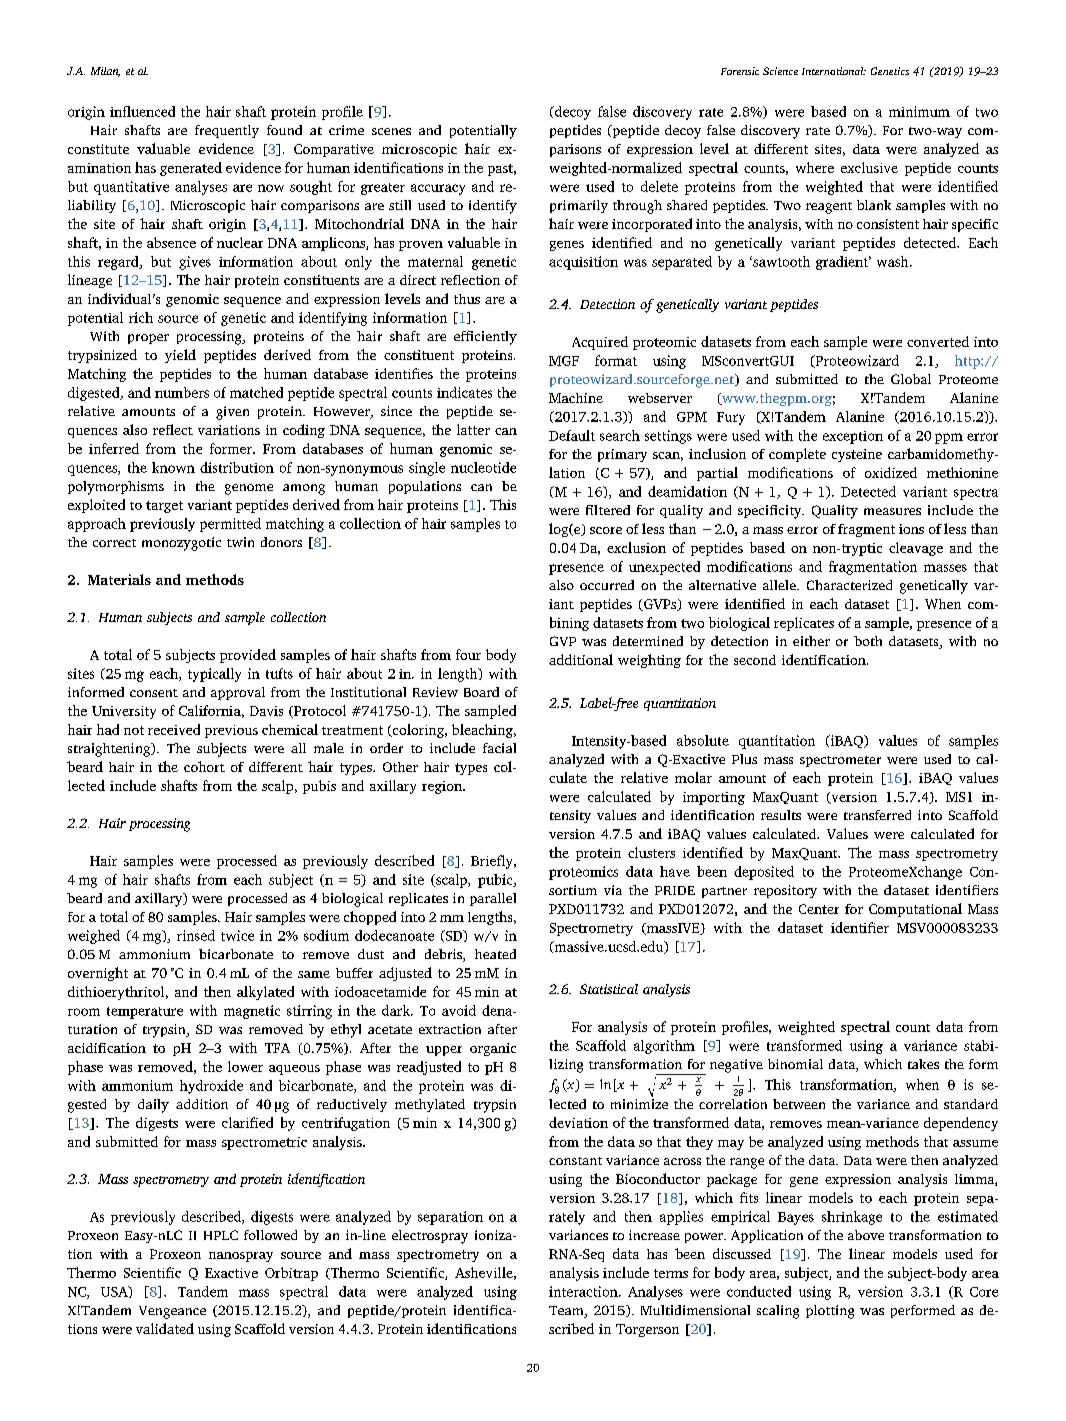 The width and height of the screenshot is (1066, 1421). What do you see at coordinates (481, 692) in the screenshot?
I see `Board` at bounding box center [481, 692].
